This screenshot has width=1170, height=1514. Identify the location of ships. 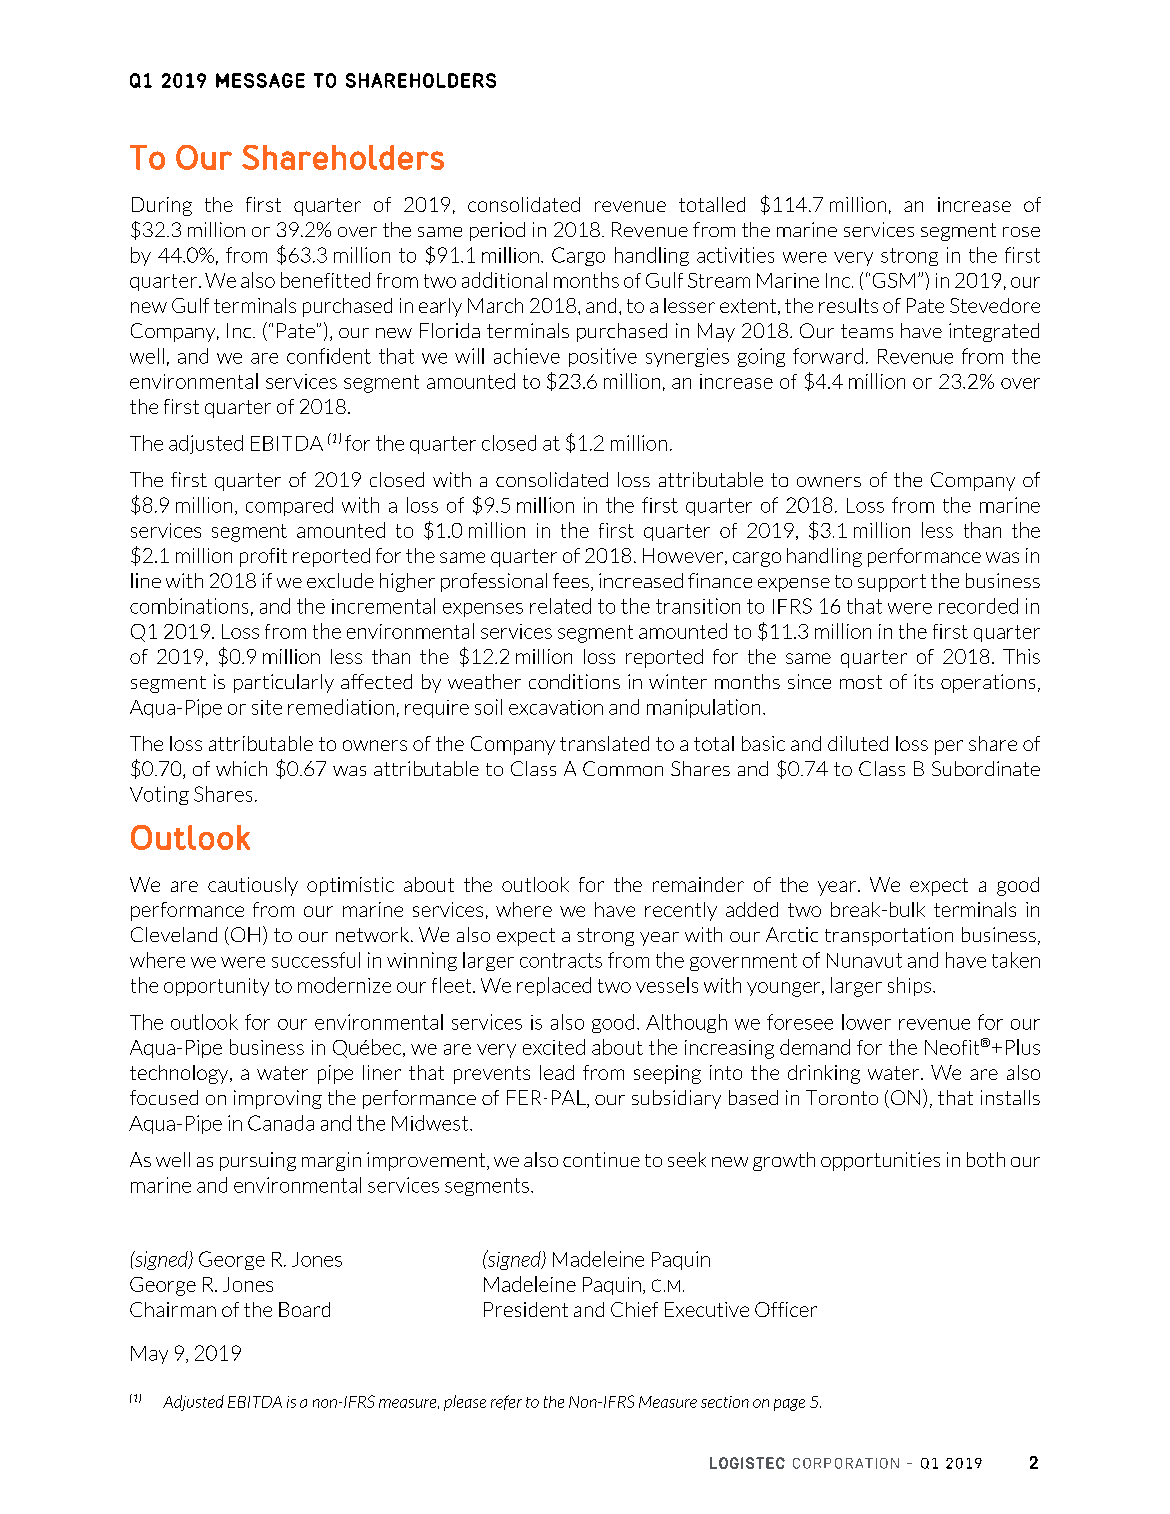
(911, 986).
